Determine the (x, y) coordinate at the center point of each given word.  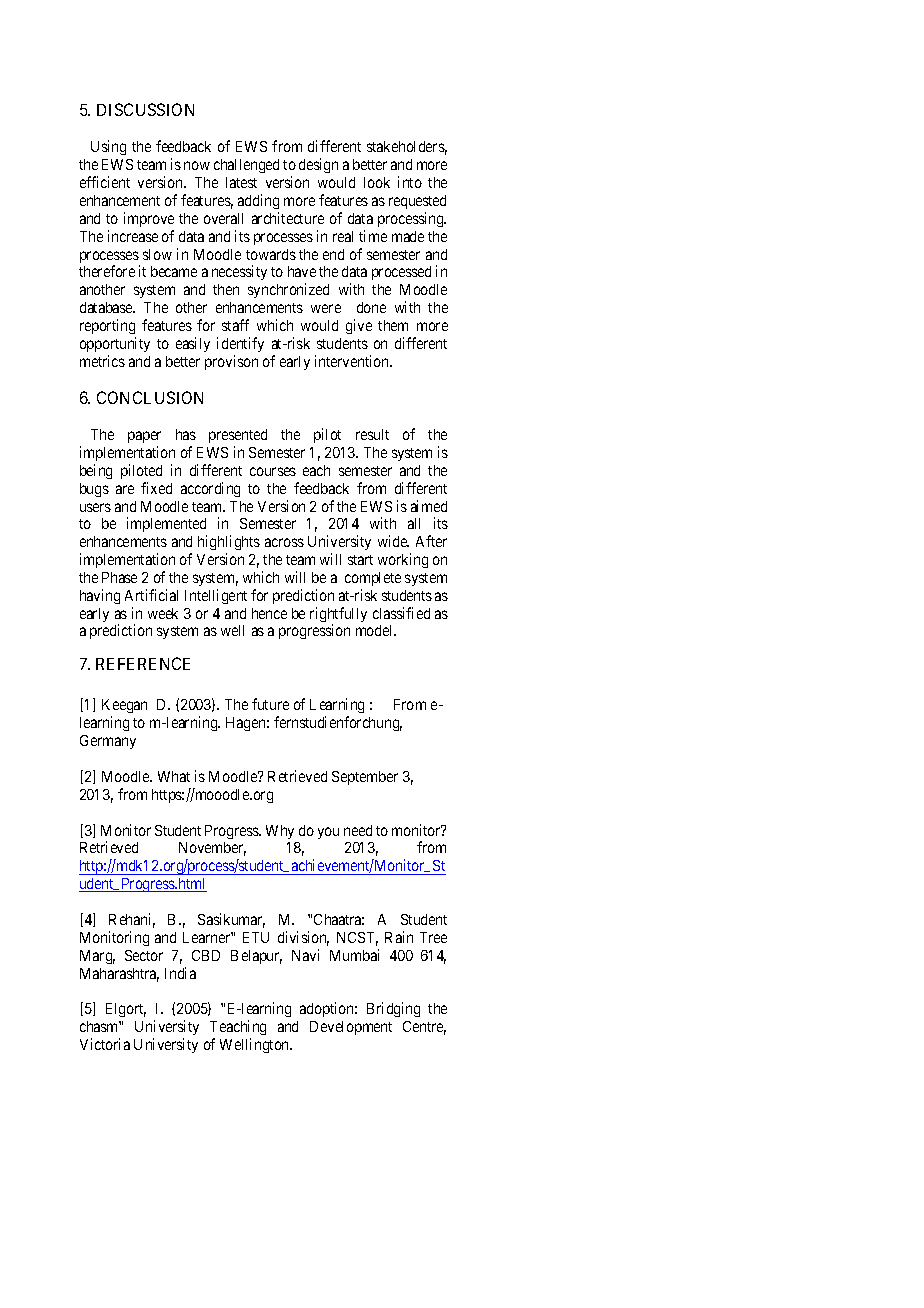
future (270, 704)
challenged (246, 166)
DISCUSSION (145, 109)
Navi (305, 955)
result (372, 434)
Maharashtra (119, 975)
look (377, 182)
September (365, 778)
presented (238, 436)
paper (144, 437)
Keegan (124, 708)
